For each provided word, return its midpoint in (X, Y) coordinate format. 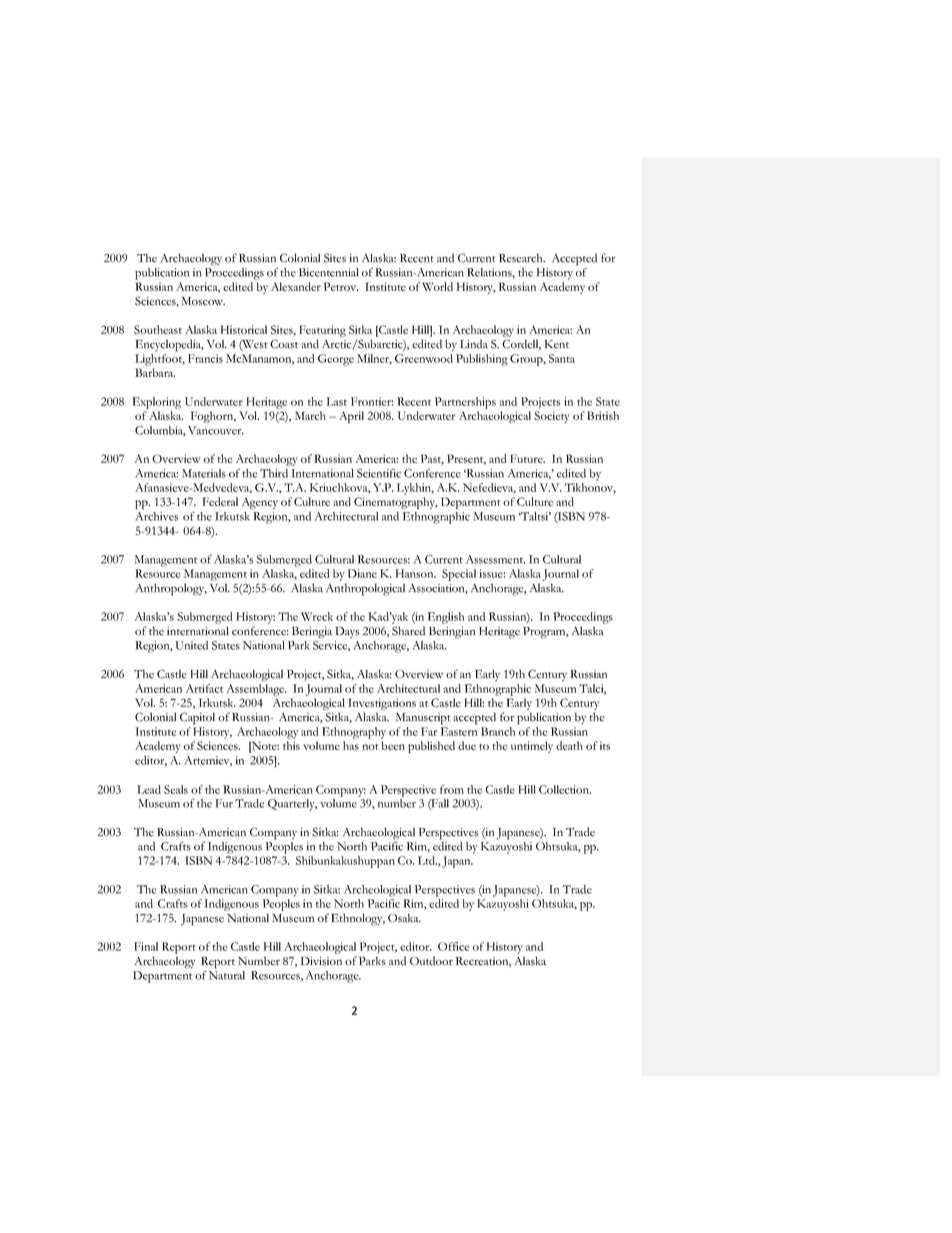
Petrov (341, 286)
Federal (220, 501)
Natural (227, 975)
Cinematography (396, 503)
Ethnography (354, 733)
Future (527, 458)
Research (522, 258)
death (569, 745)
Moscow (203, 301)
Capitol (197, 718)
